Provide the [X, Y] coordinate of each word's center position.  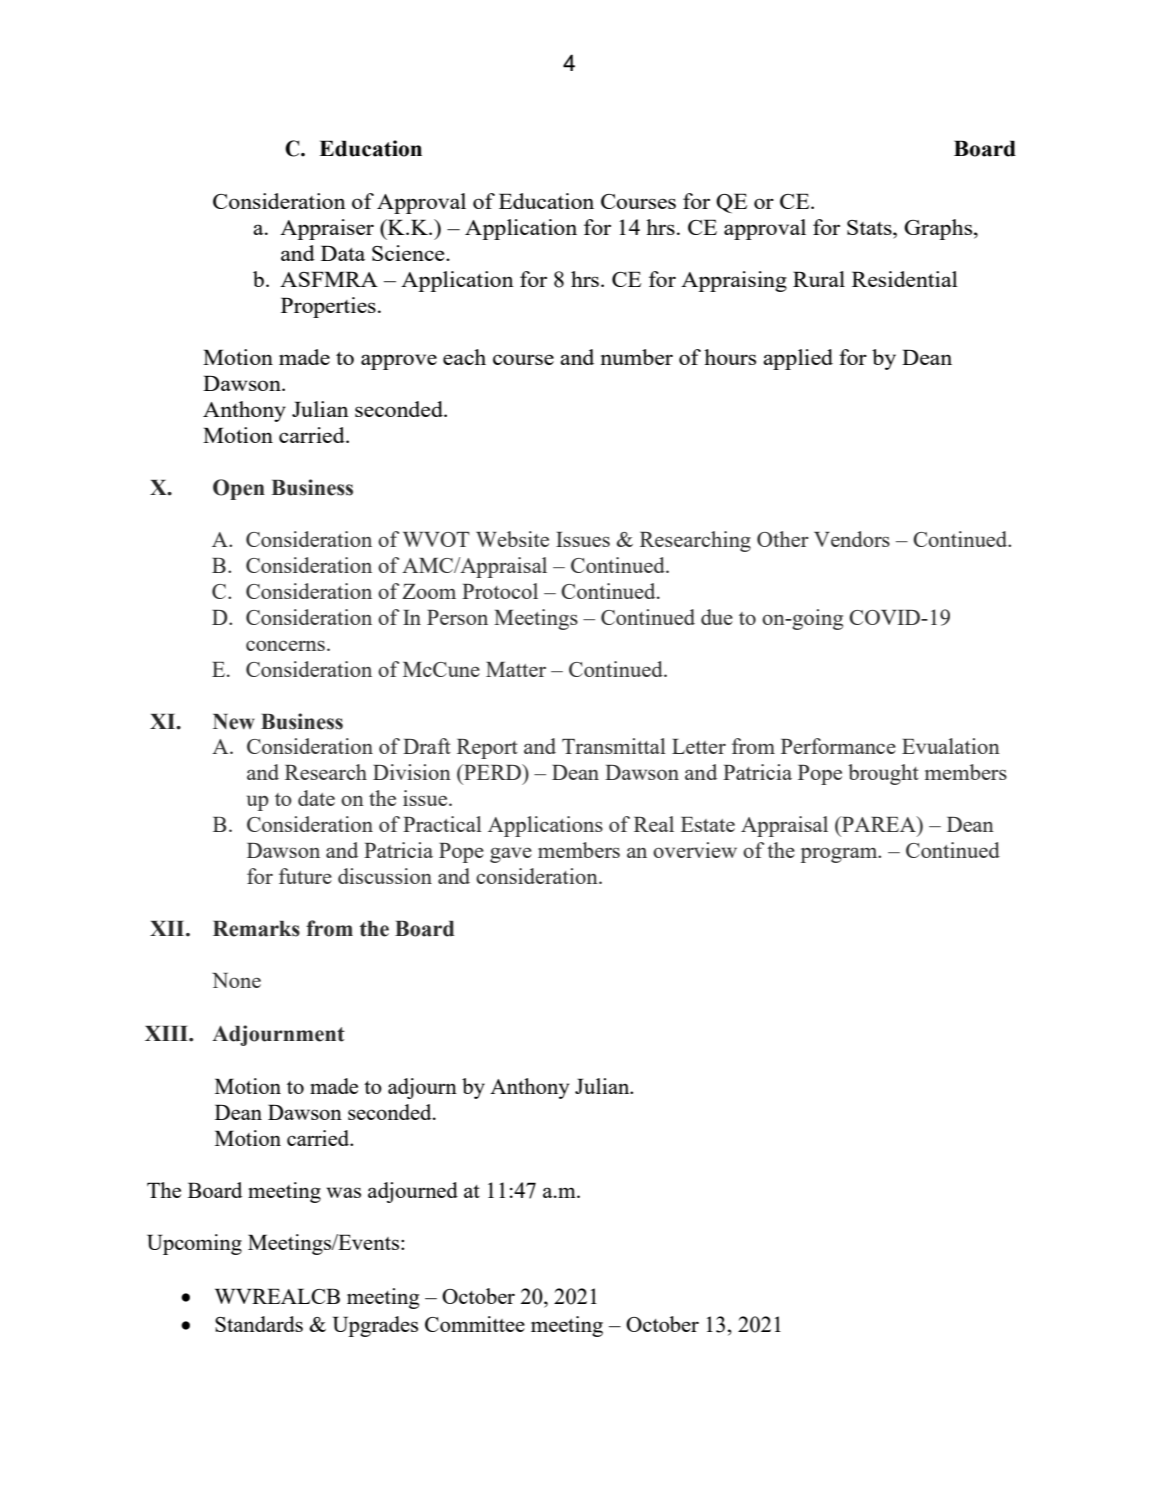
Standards [259, 1324]
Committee [475, 1324]
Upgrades [375, 1326]
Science [409, 253]
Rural [819, 279]
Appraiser [327, 229]
